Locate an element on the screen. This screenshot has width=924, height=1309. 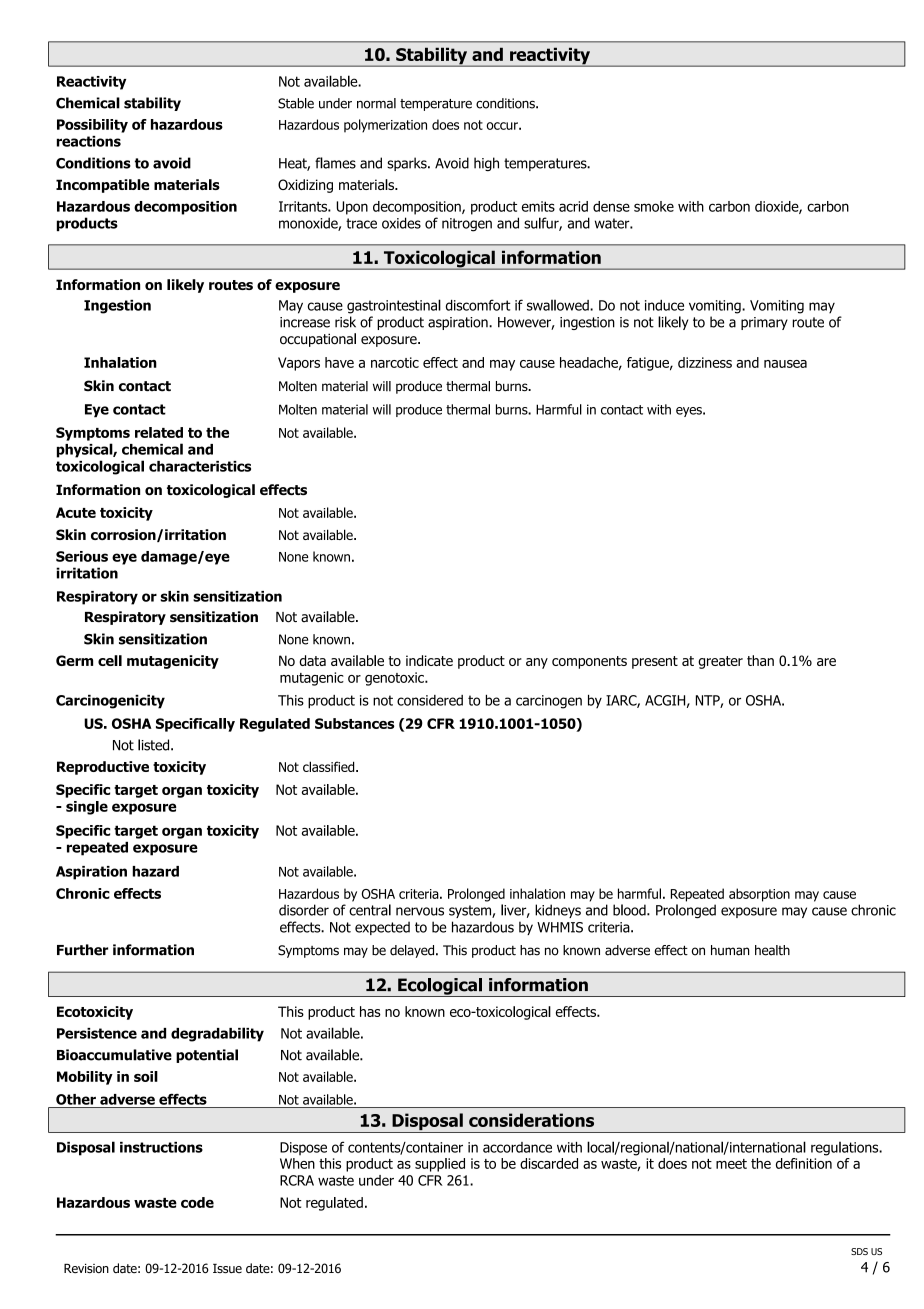
considered is located at coordinates (430, 700).
